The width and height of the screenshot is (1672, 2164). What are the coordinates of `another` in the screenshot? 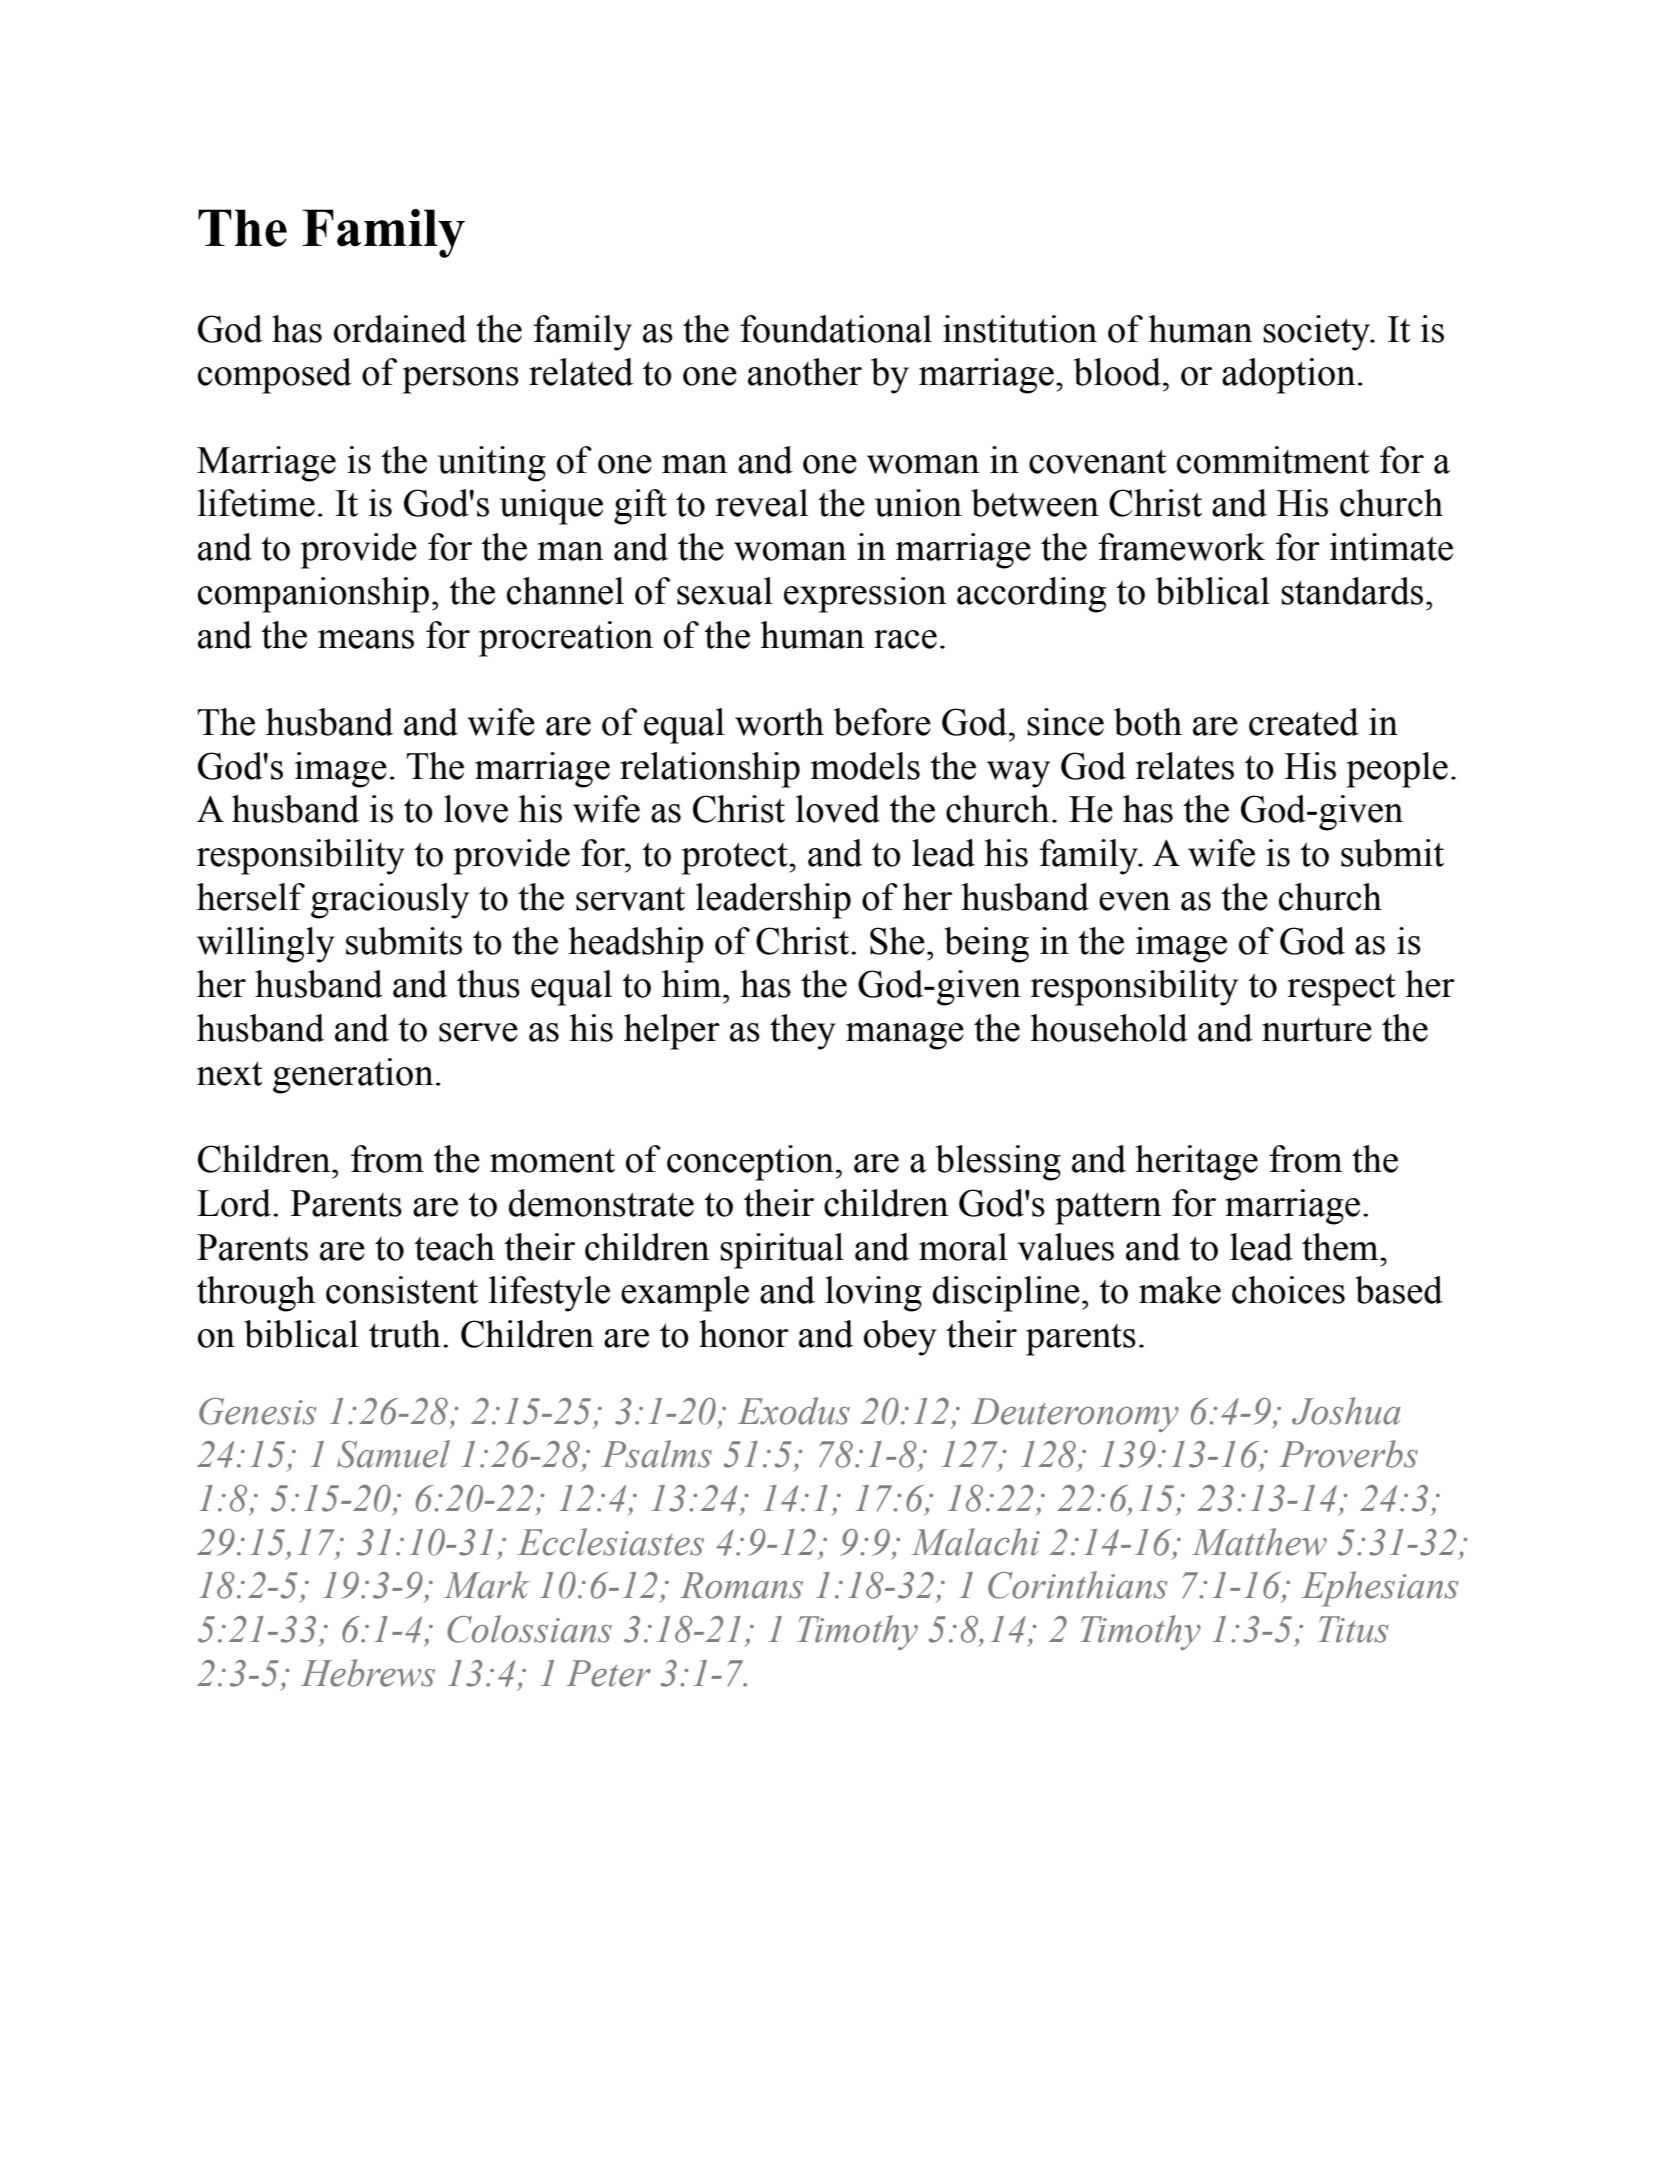 It's located at (805, 372).
